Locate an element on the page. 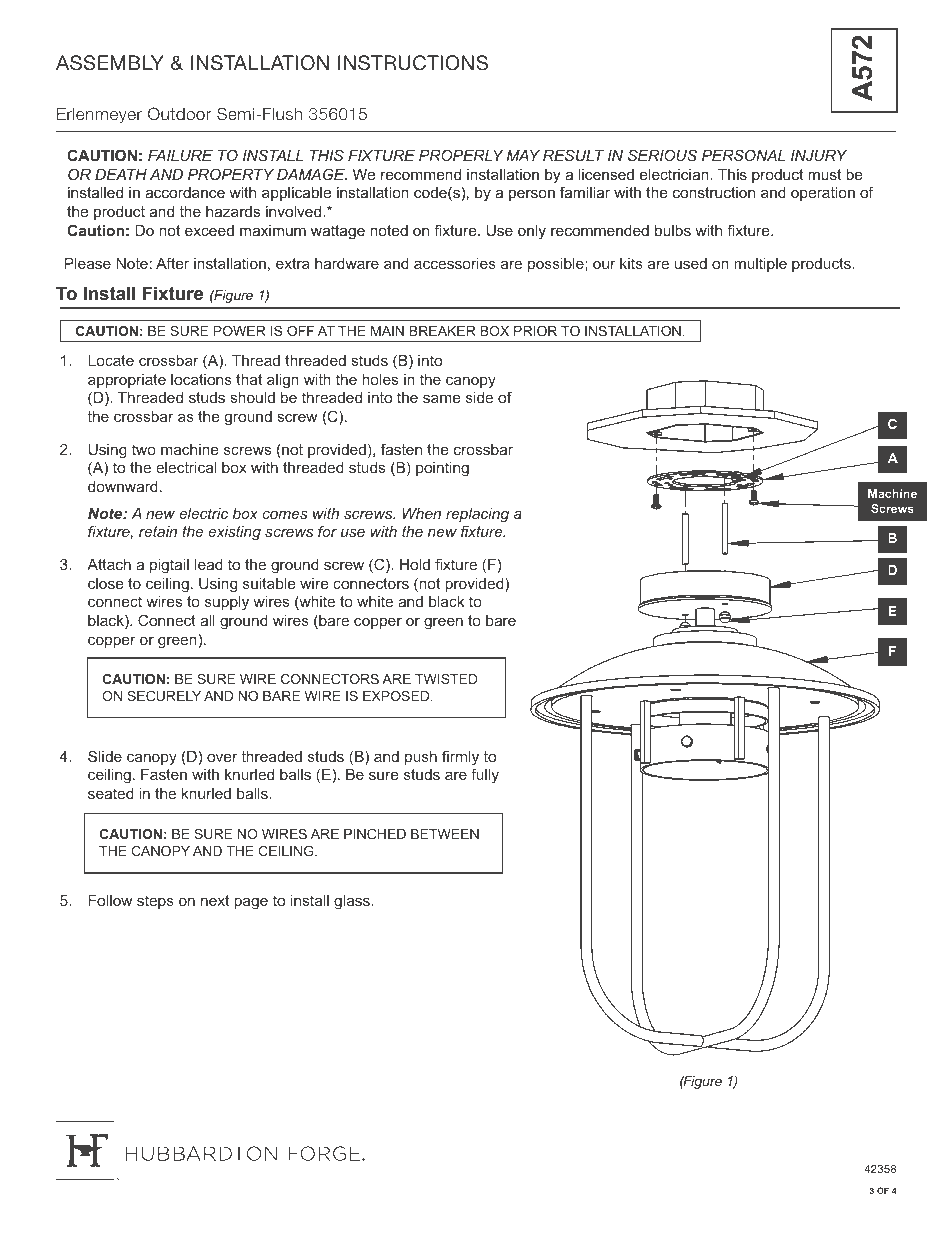 The image size is (952, 1233). same is located at coordinates (441, 398).
